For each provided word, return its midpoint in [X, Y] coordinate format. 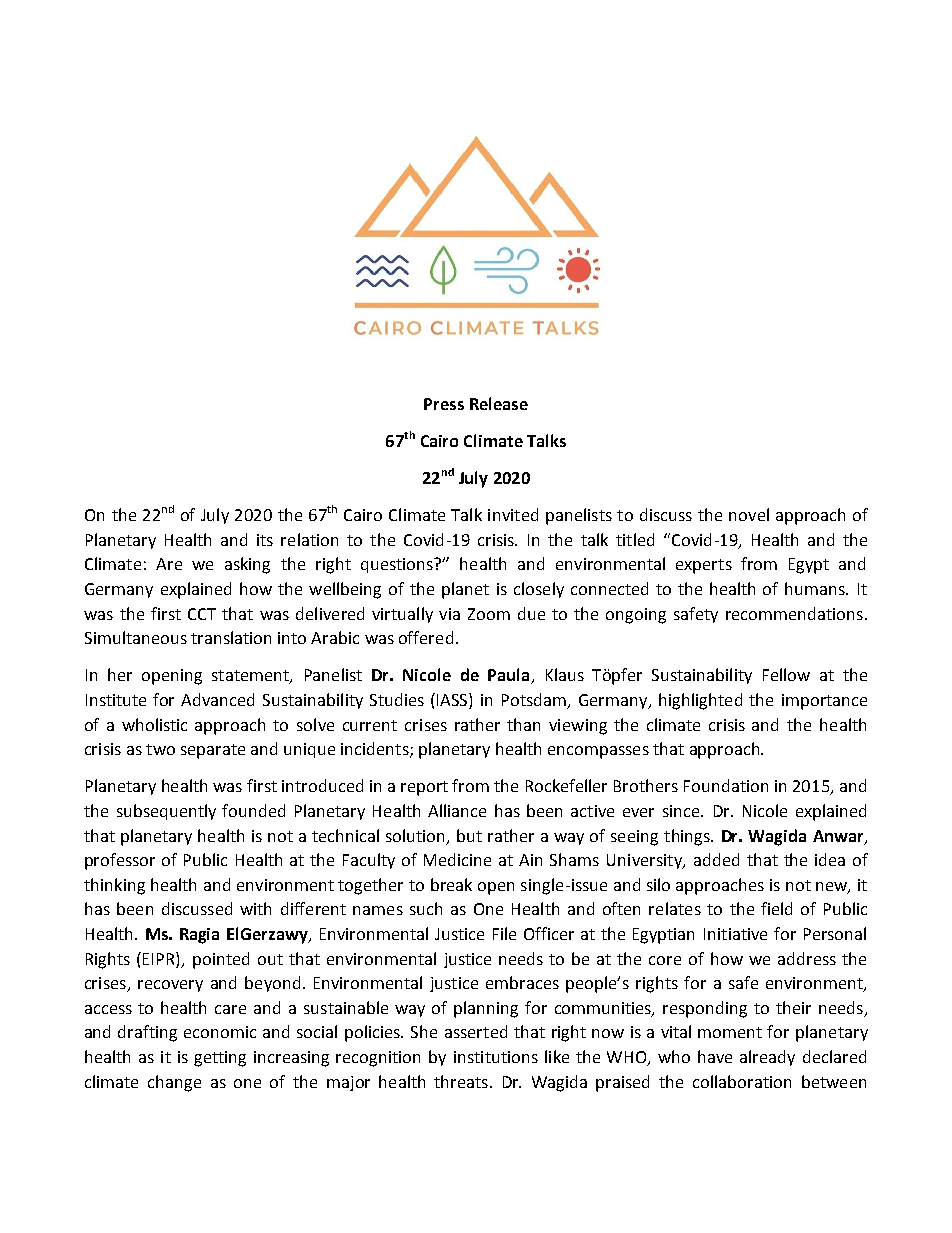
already [767, 1058]
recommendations [794, 613]
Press [444, 404]
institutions [496, 1057]
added [716, 859]
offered [426, 637]
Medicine [457, 859]
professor [120, 861]
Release [499, 403]
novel [749, 514]
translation [231, 637]
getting [220, 1059]
